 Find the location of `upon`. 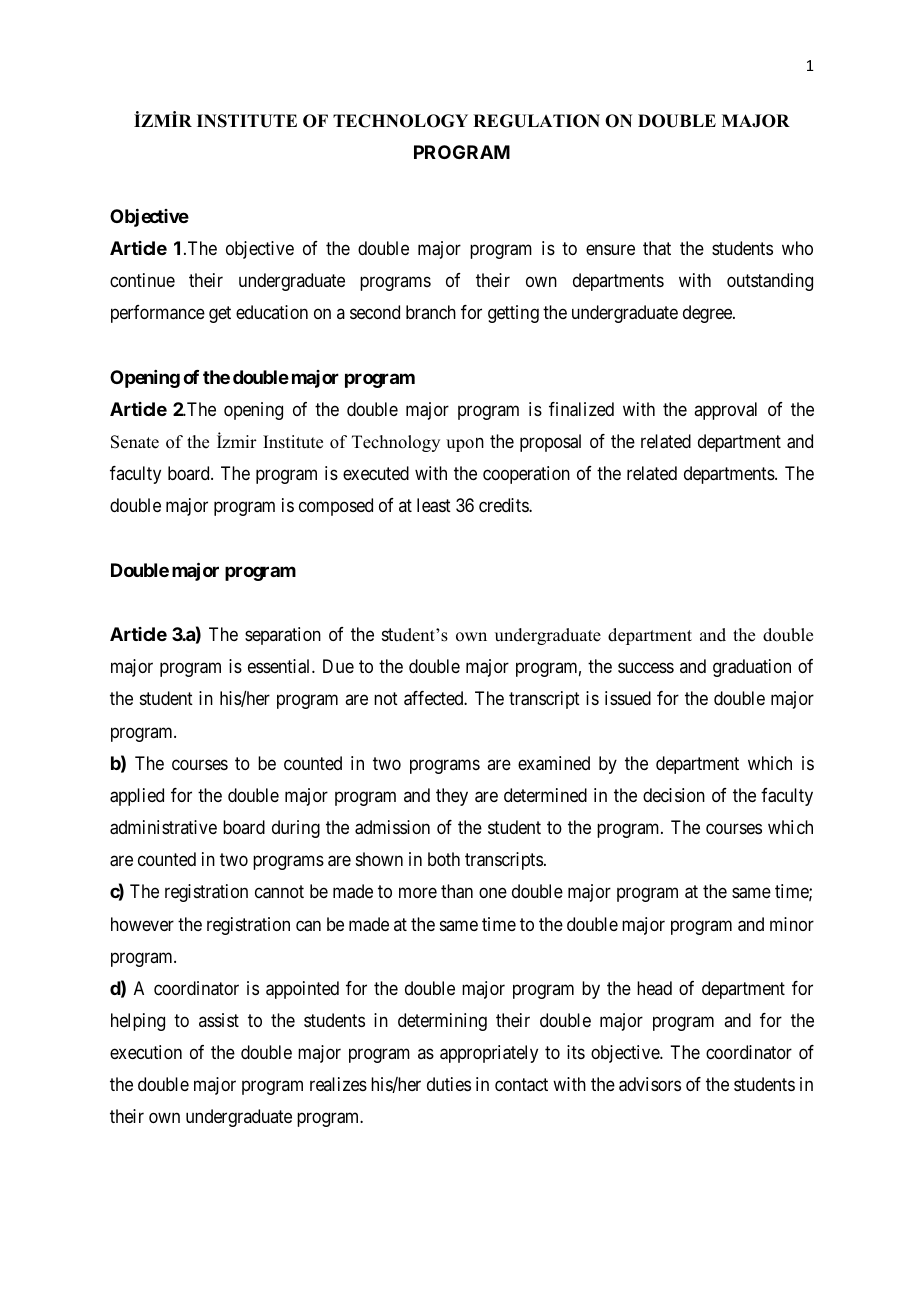

upon is located at coordinates (465, 444).
